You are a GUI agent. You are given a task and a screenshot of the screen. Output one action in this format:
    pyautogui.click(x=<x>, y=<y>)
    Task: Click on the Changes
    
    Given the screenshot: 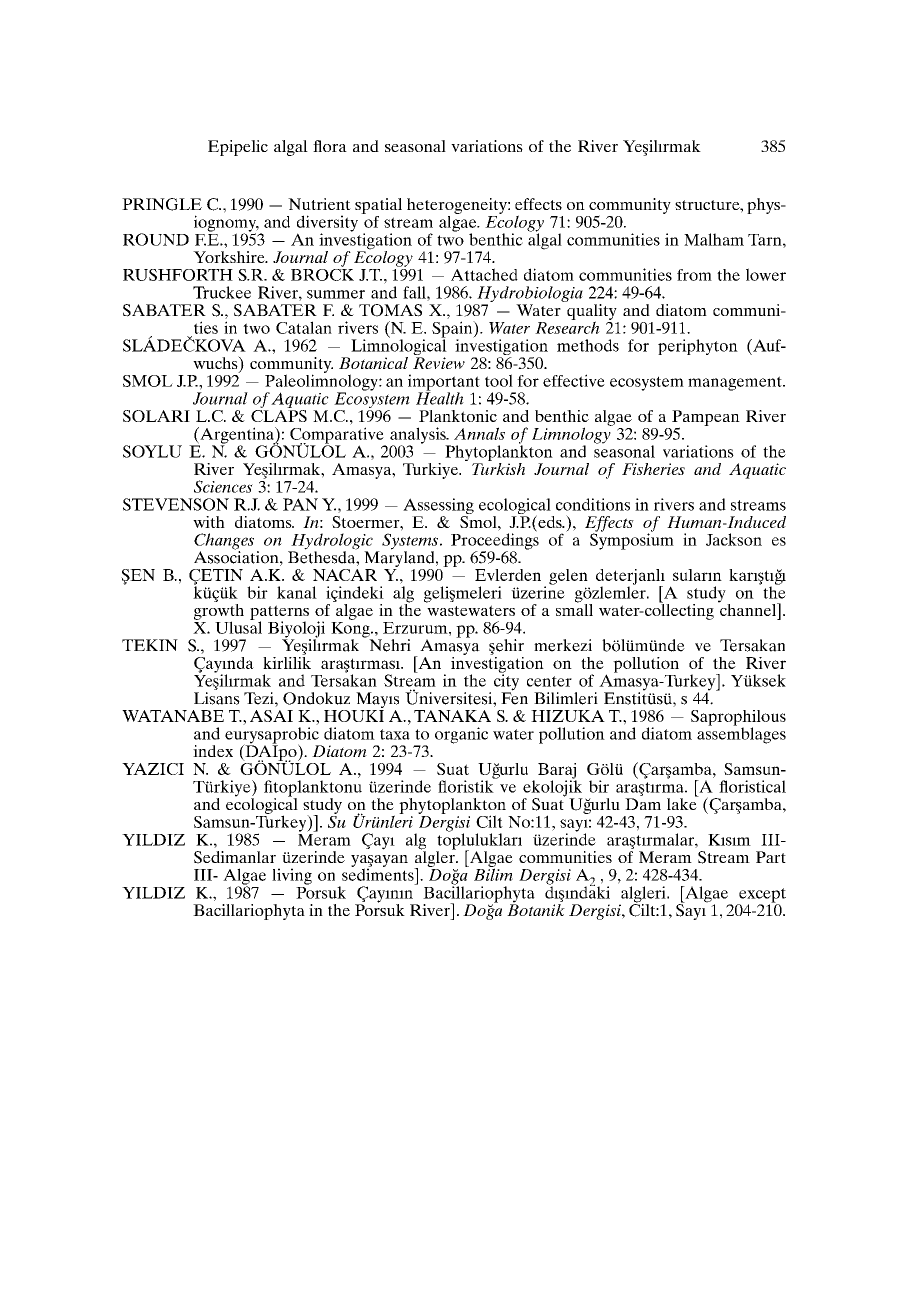 What is the action you would take?
    pyautogui.click(x=224, y=542)
